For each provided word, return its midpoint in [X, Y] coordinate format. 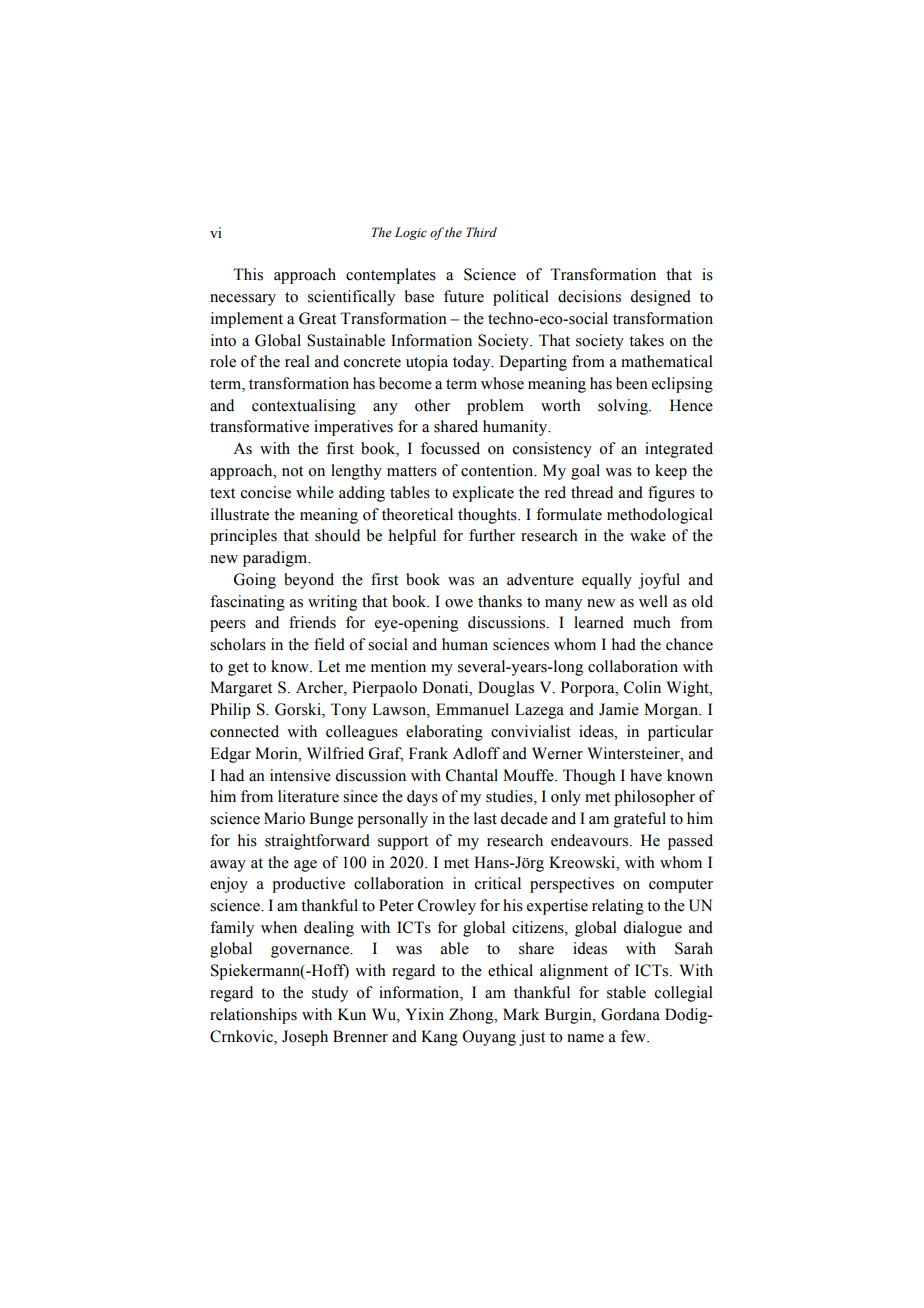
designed [660, 298]
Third [482, 232]
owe [459, 603]
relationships [253, 1016]
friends [312, 622]
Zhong [472, 1016]
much [652, 622]
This [248, 274]
